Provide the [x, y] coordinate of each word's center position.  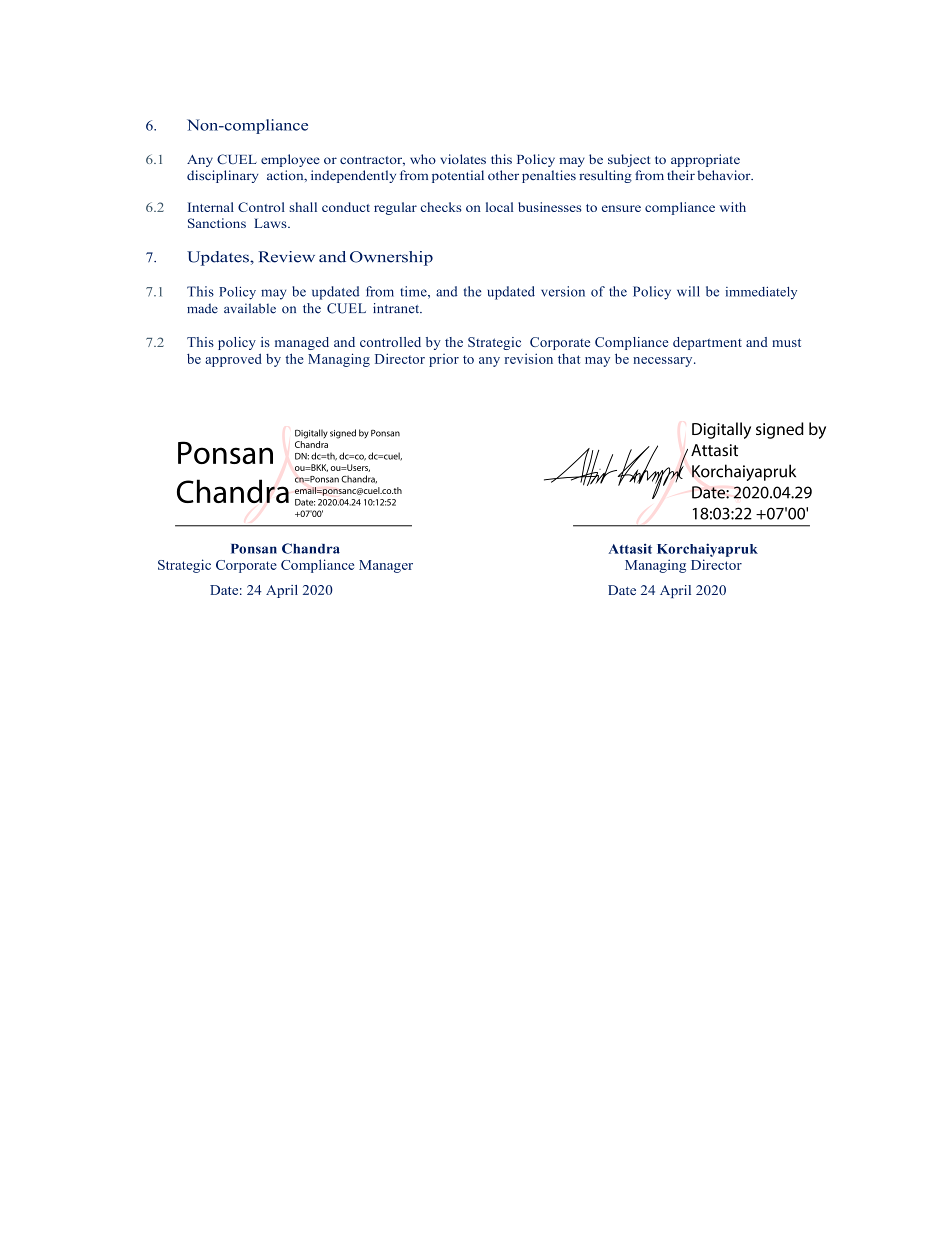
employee [290, 160]
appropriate [705, 160]
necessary [664, 362]
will [688, 291]
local [499, 207]
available [250, 308]
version [563, 291]
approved [233, 360]
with [733, 207]
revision [529, 358]
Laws [271, 223]
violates [463, 159]
